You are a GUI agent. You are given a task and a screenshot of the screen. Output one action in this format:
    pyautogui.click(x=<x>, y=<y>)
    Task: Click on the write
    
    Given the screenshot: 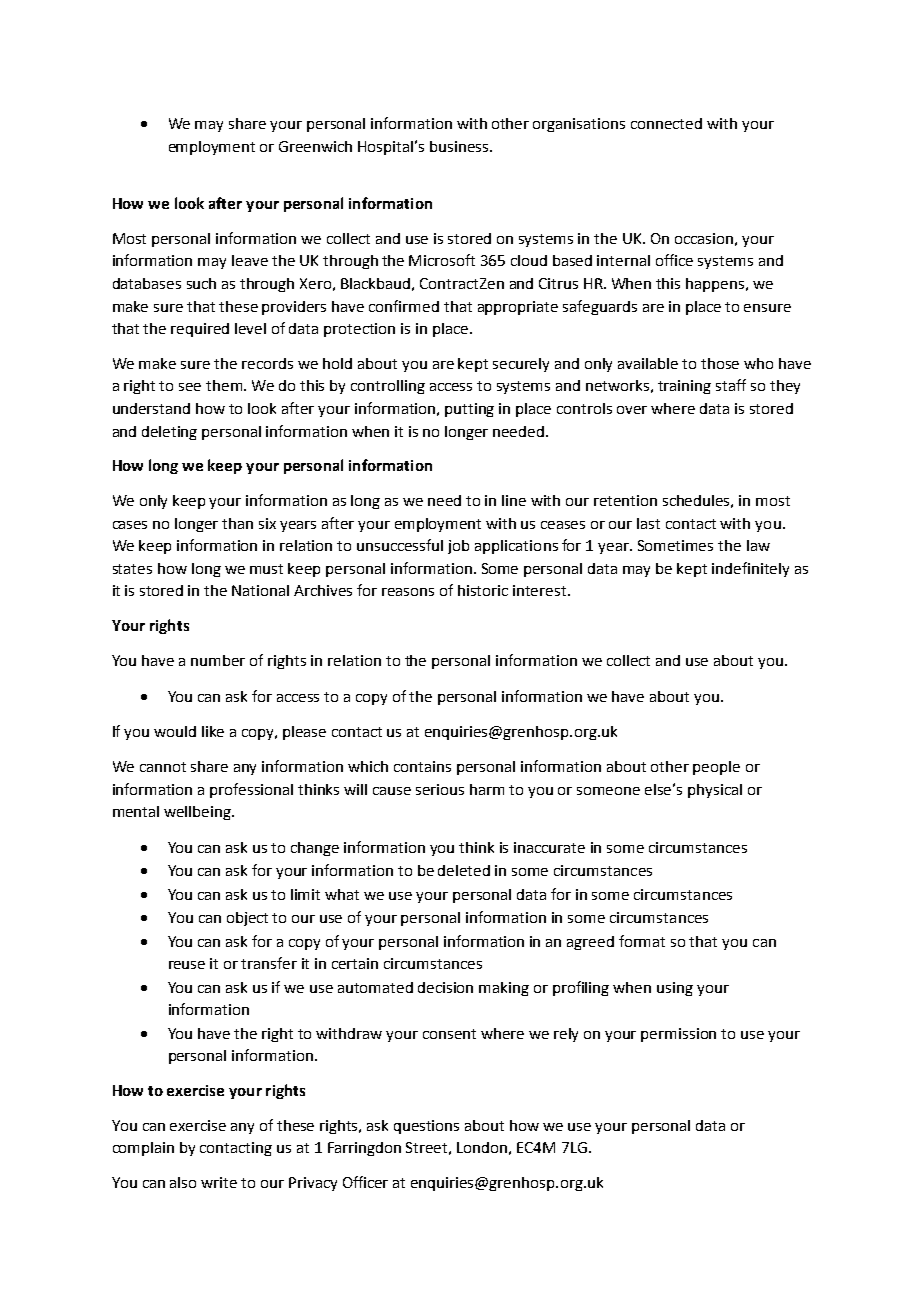 What is the action you would take?
    pyautogui.click(x=219, y=1182)
